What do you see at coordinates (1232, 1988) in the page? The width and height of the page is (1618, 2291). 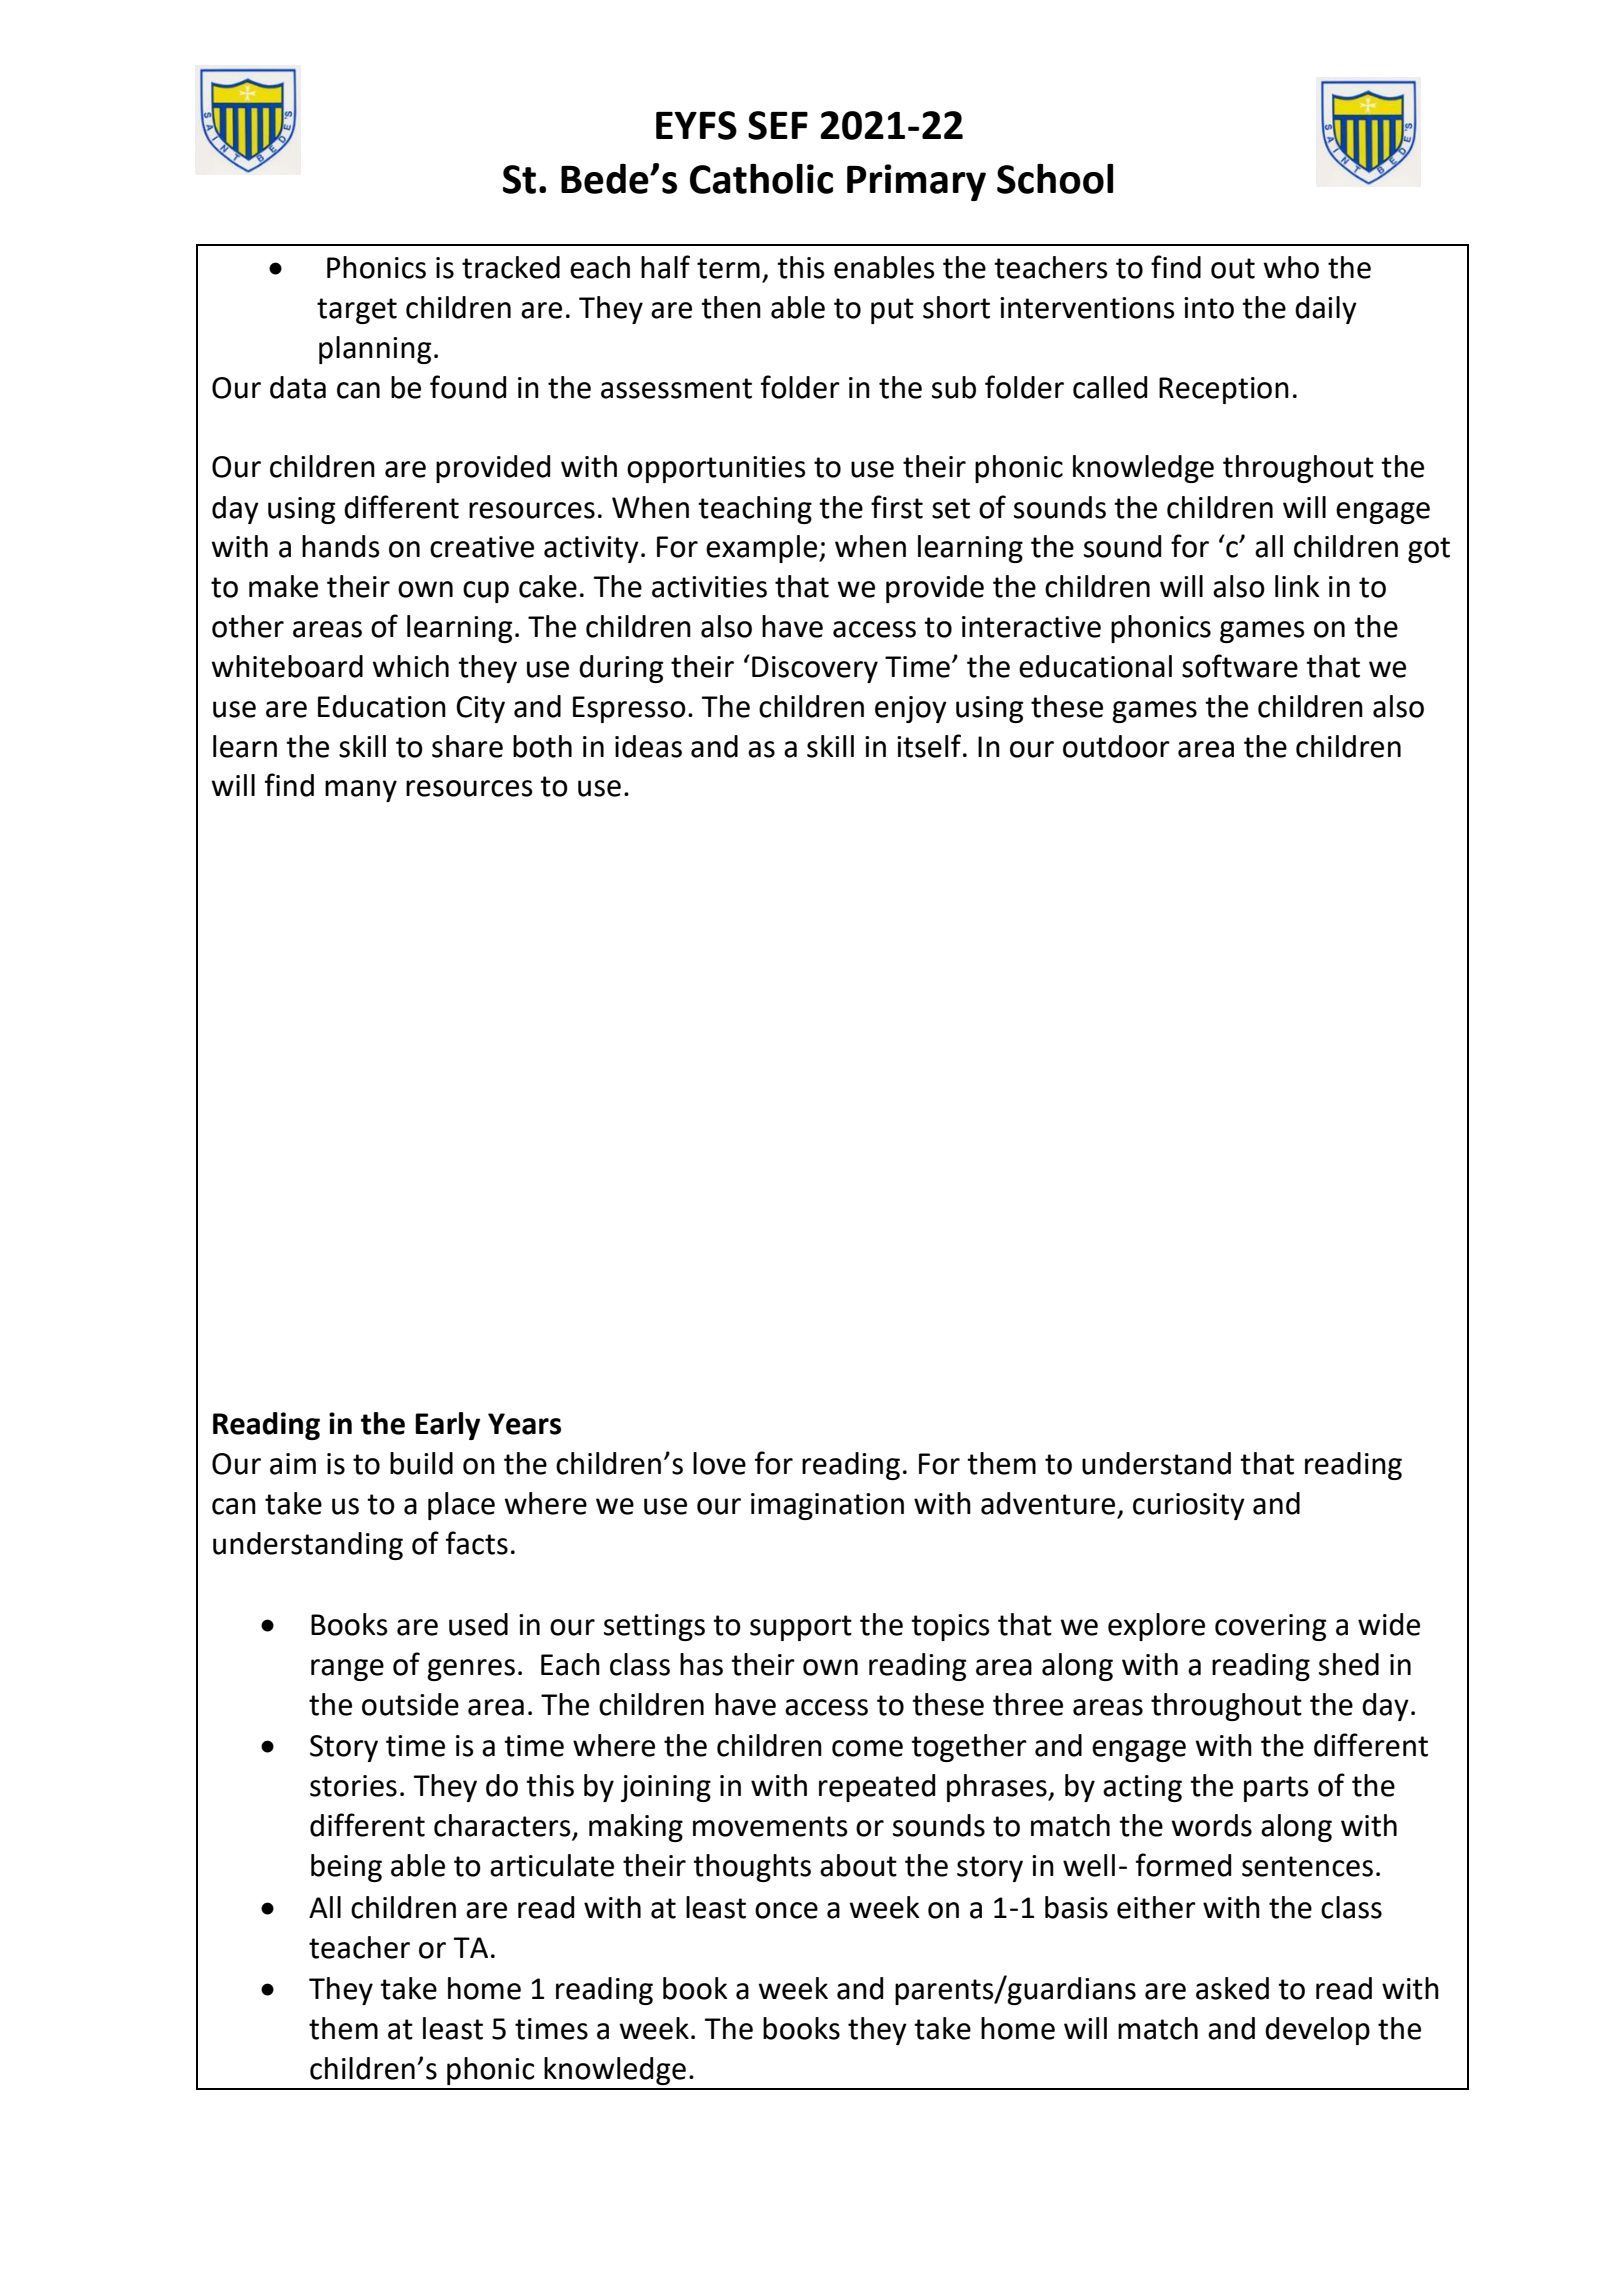 I see `asked` at bounding box center [1232, 1988].
